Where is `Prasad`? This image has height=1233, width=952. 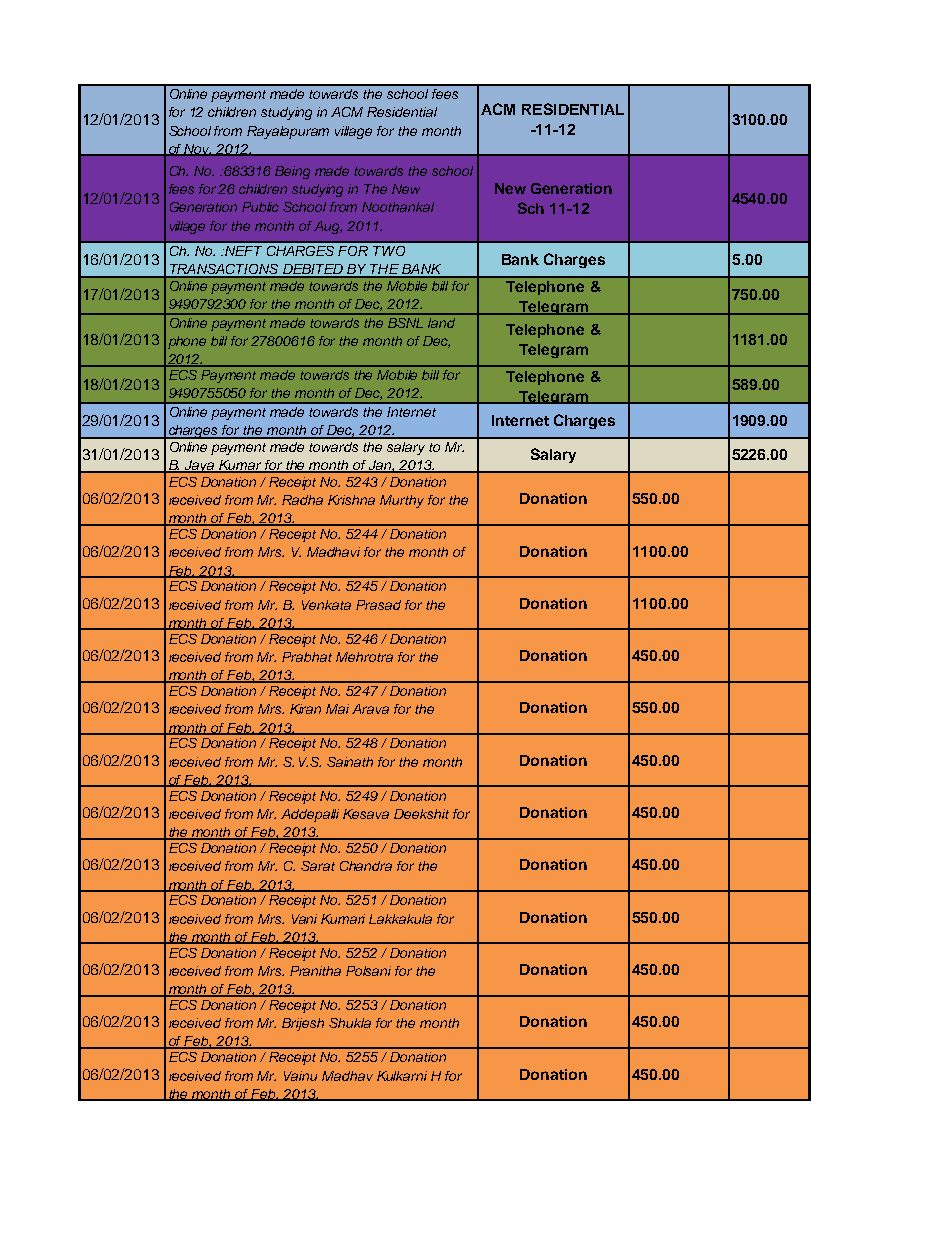
Prasad is located at coordinates (378, 605).
